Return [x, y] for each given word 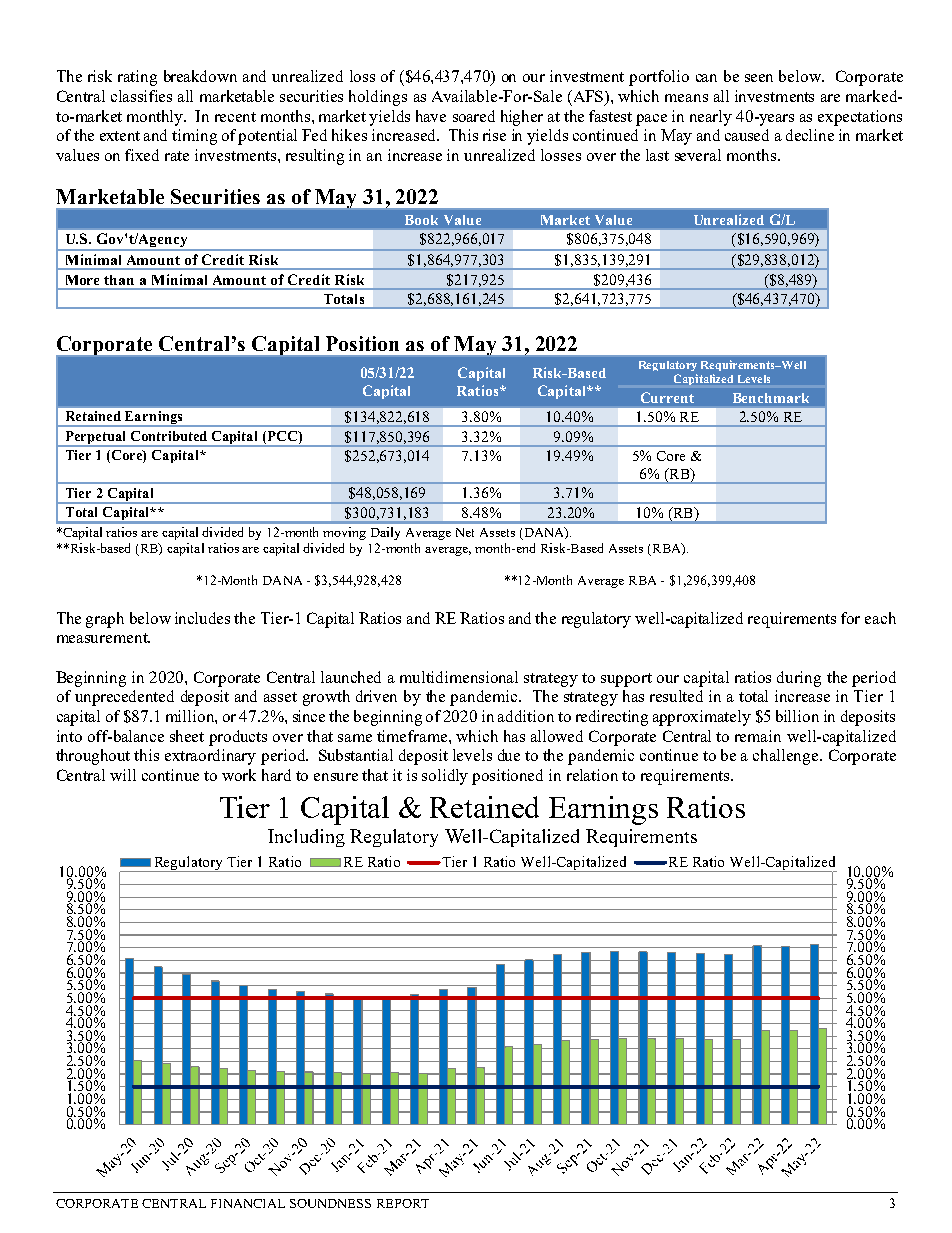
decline [810, 135]
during [799, 679]
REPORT [403, 1203]
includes [202, 618]
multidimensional [459, 677]
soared [474, 116]
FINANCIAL [248, 1203]
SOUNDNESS [330, 1203]
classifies [141, 96]
